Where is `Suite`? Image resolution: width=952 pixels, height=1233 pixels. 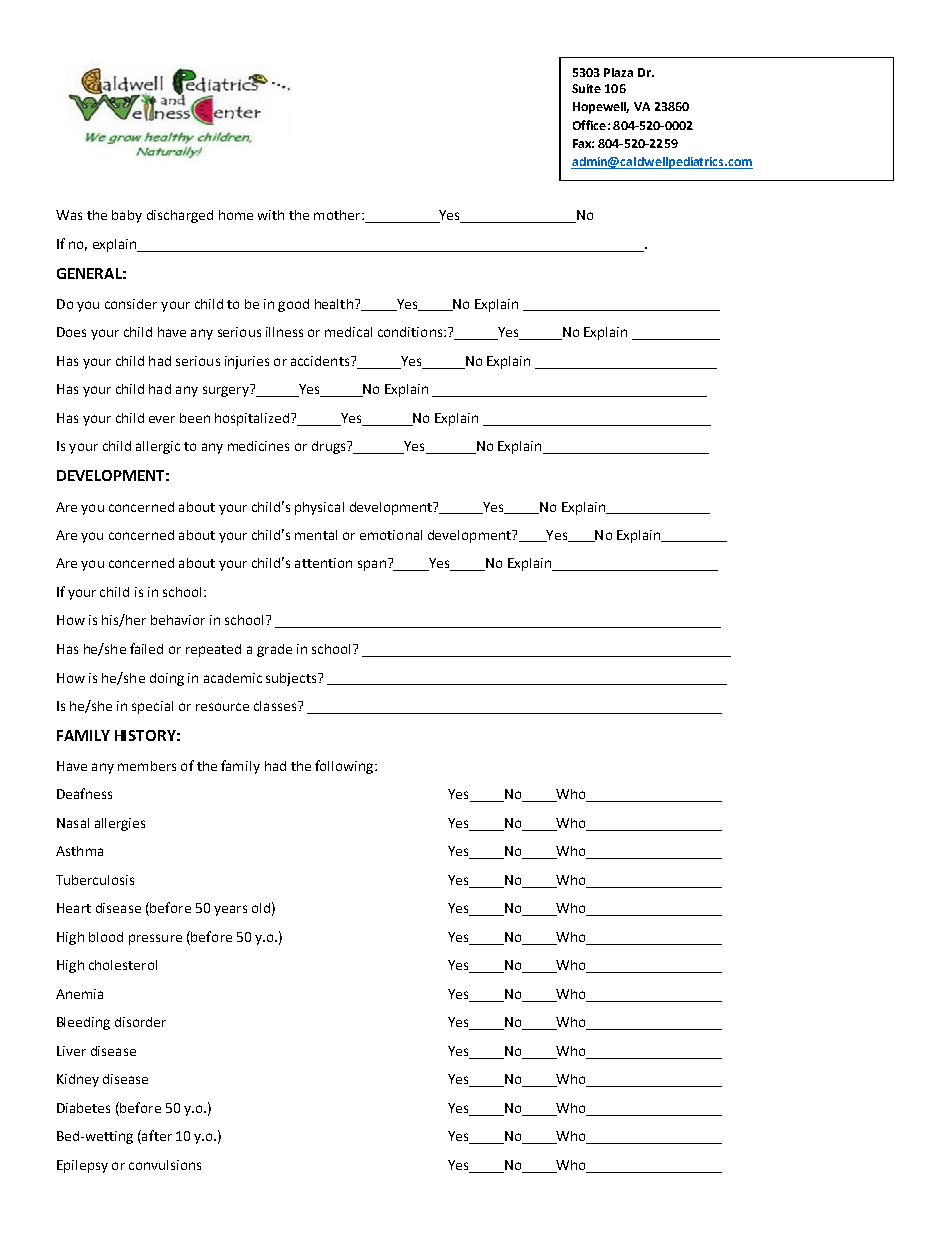
Suite is located at coordinates (586, 88).
